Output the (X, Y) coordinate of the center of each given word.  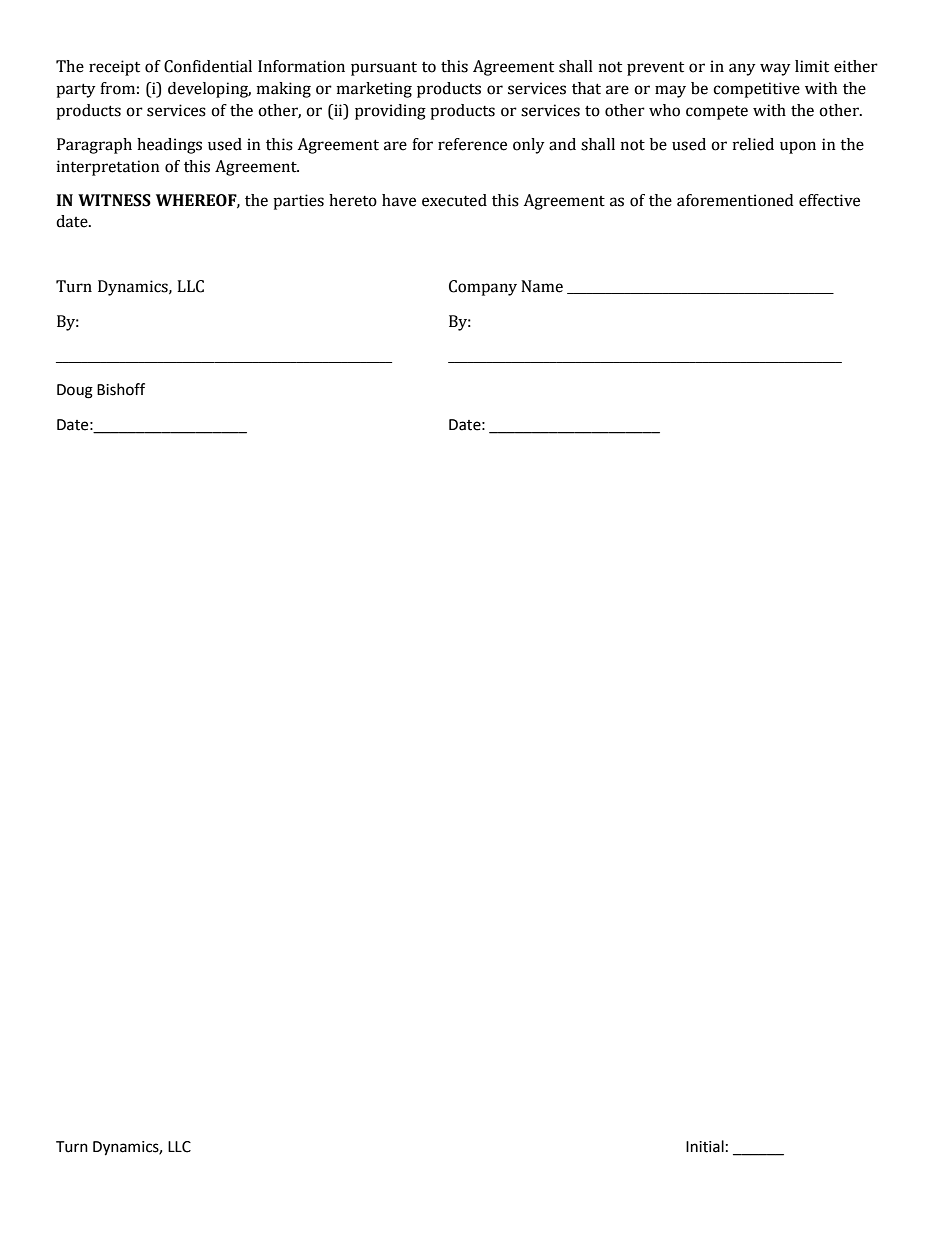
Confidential (208, 66)
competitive (756, 90)
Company (483, 288)
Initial (705, 1146)
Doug (75, 391)
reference (472, 144)
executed (454, 200)
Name (542, 286)
